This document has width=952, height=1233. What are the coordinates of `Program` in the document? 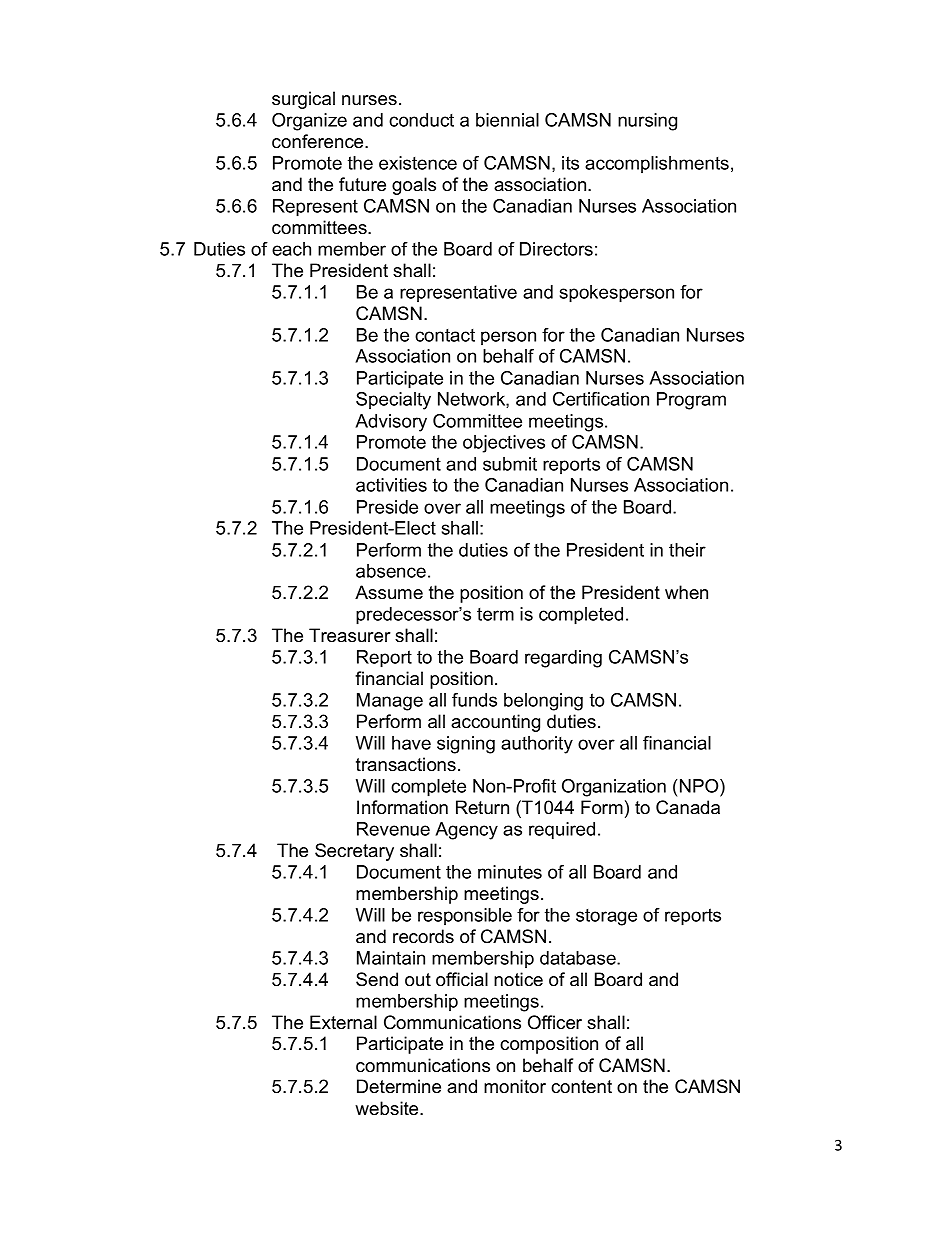 It's located at (691, 401).
